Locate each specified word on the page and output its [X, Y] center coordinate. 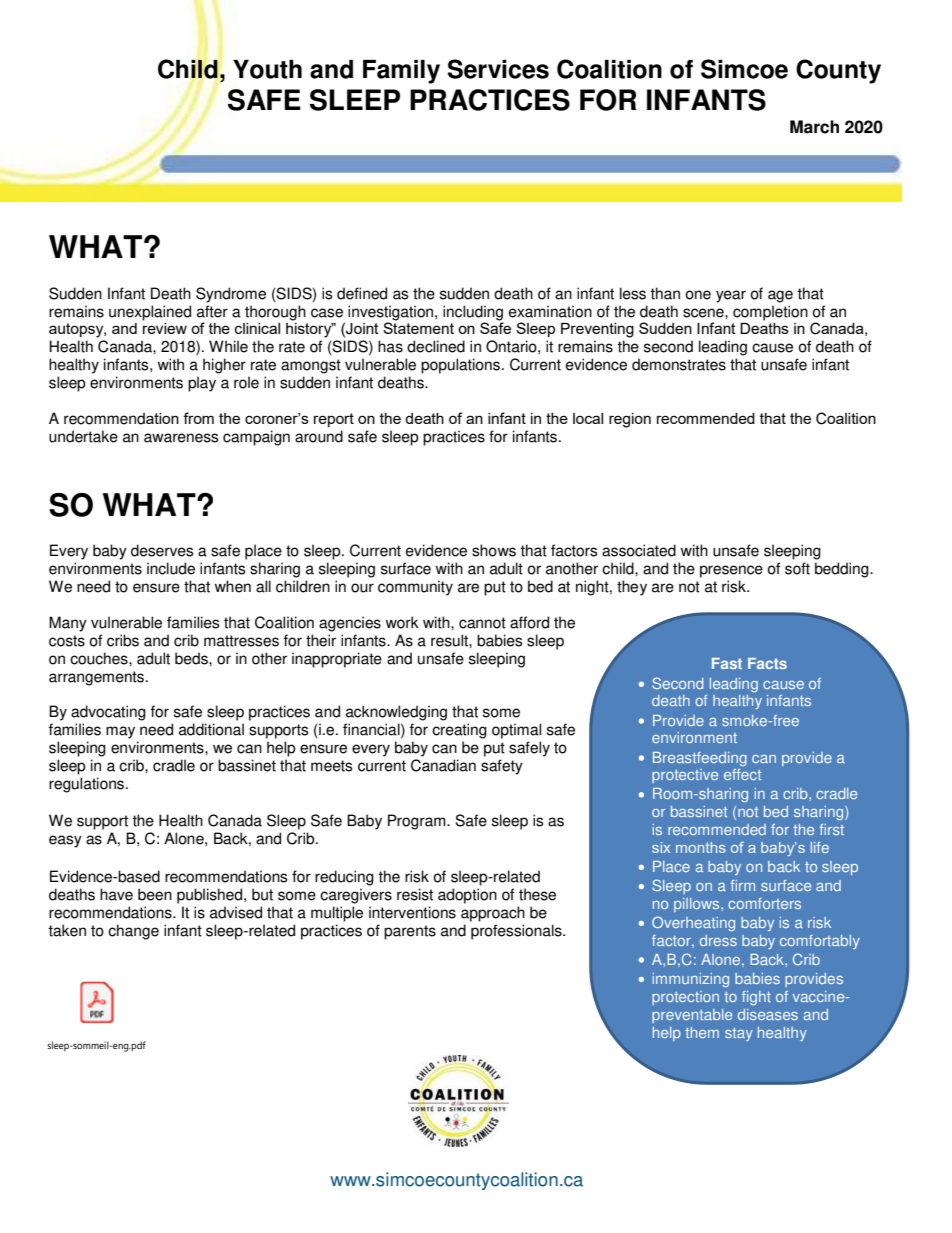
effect [742, 774]
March [814, 127]
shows [494, 550]
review [165, 328]
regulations [88, 785]
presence [731, 571]
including [473, 314]
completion [770, 313]
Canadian [443, 765]
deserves [162, 550]
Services [498, 69]
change [133, 932]
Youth [267, 69]
